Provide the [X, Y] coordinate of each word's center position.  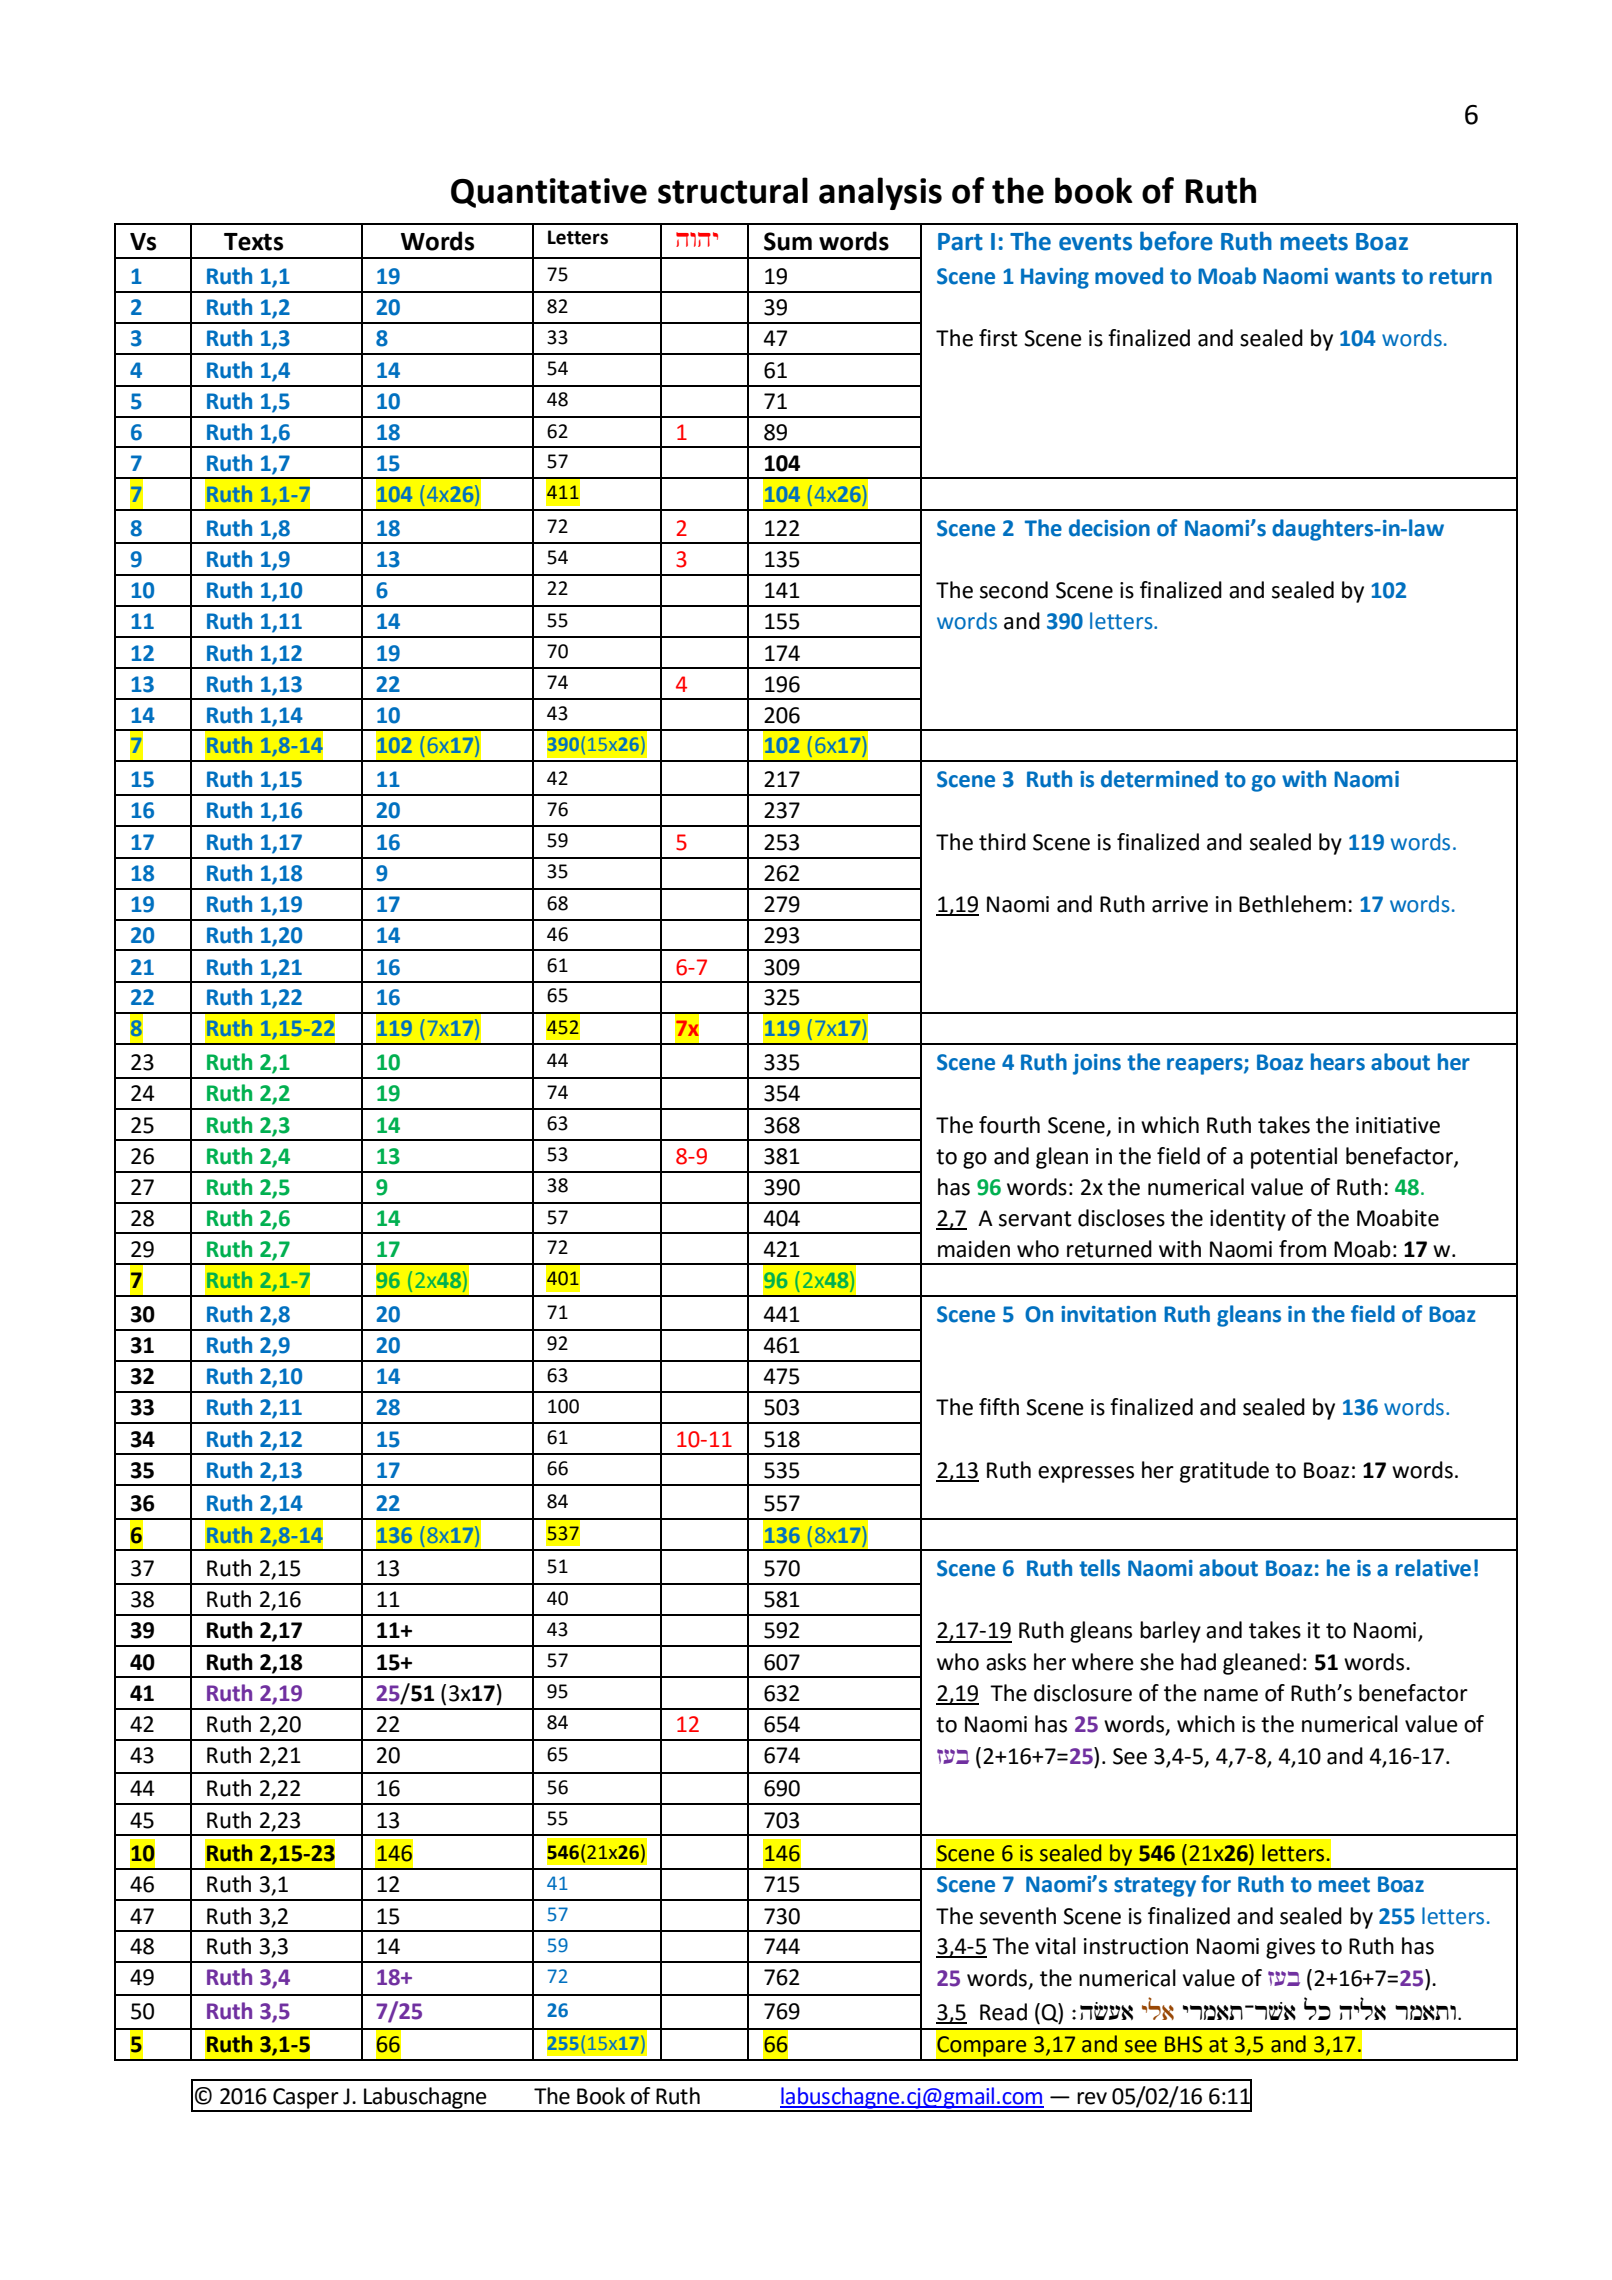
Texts [253, 242]
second [1014, 590]
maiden [974, 1249]
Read [1003, 2012]
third [1002, 842]
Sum [788, 241]
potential [1294, 1158]
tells [1099, 1568]
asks [1006, 1662]
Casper [306, 2099]
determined [1159, 779]
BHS [1183, 2044]
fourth [1009, 1125]
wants [1365, 277]
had [1198, 1662]
